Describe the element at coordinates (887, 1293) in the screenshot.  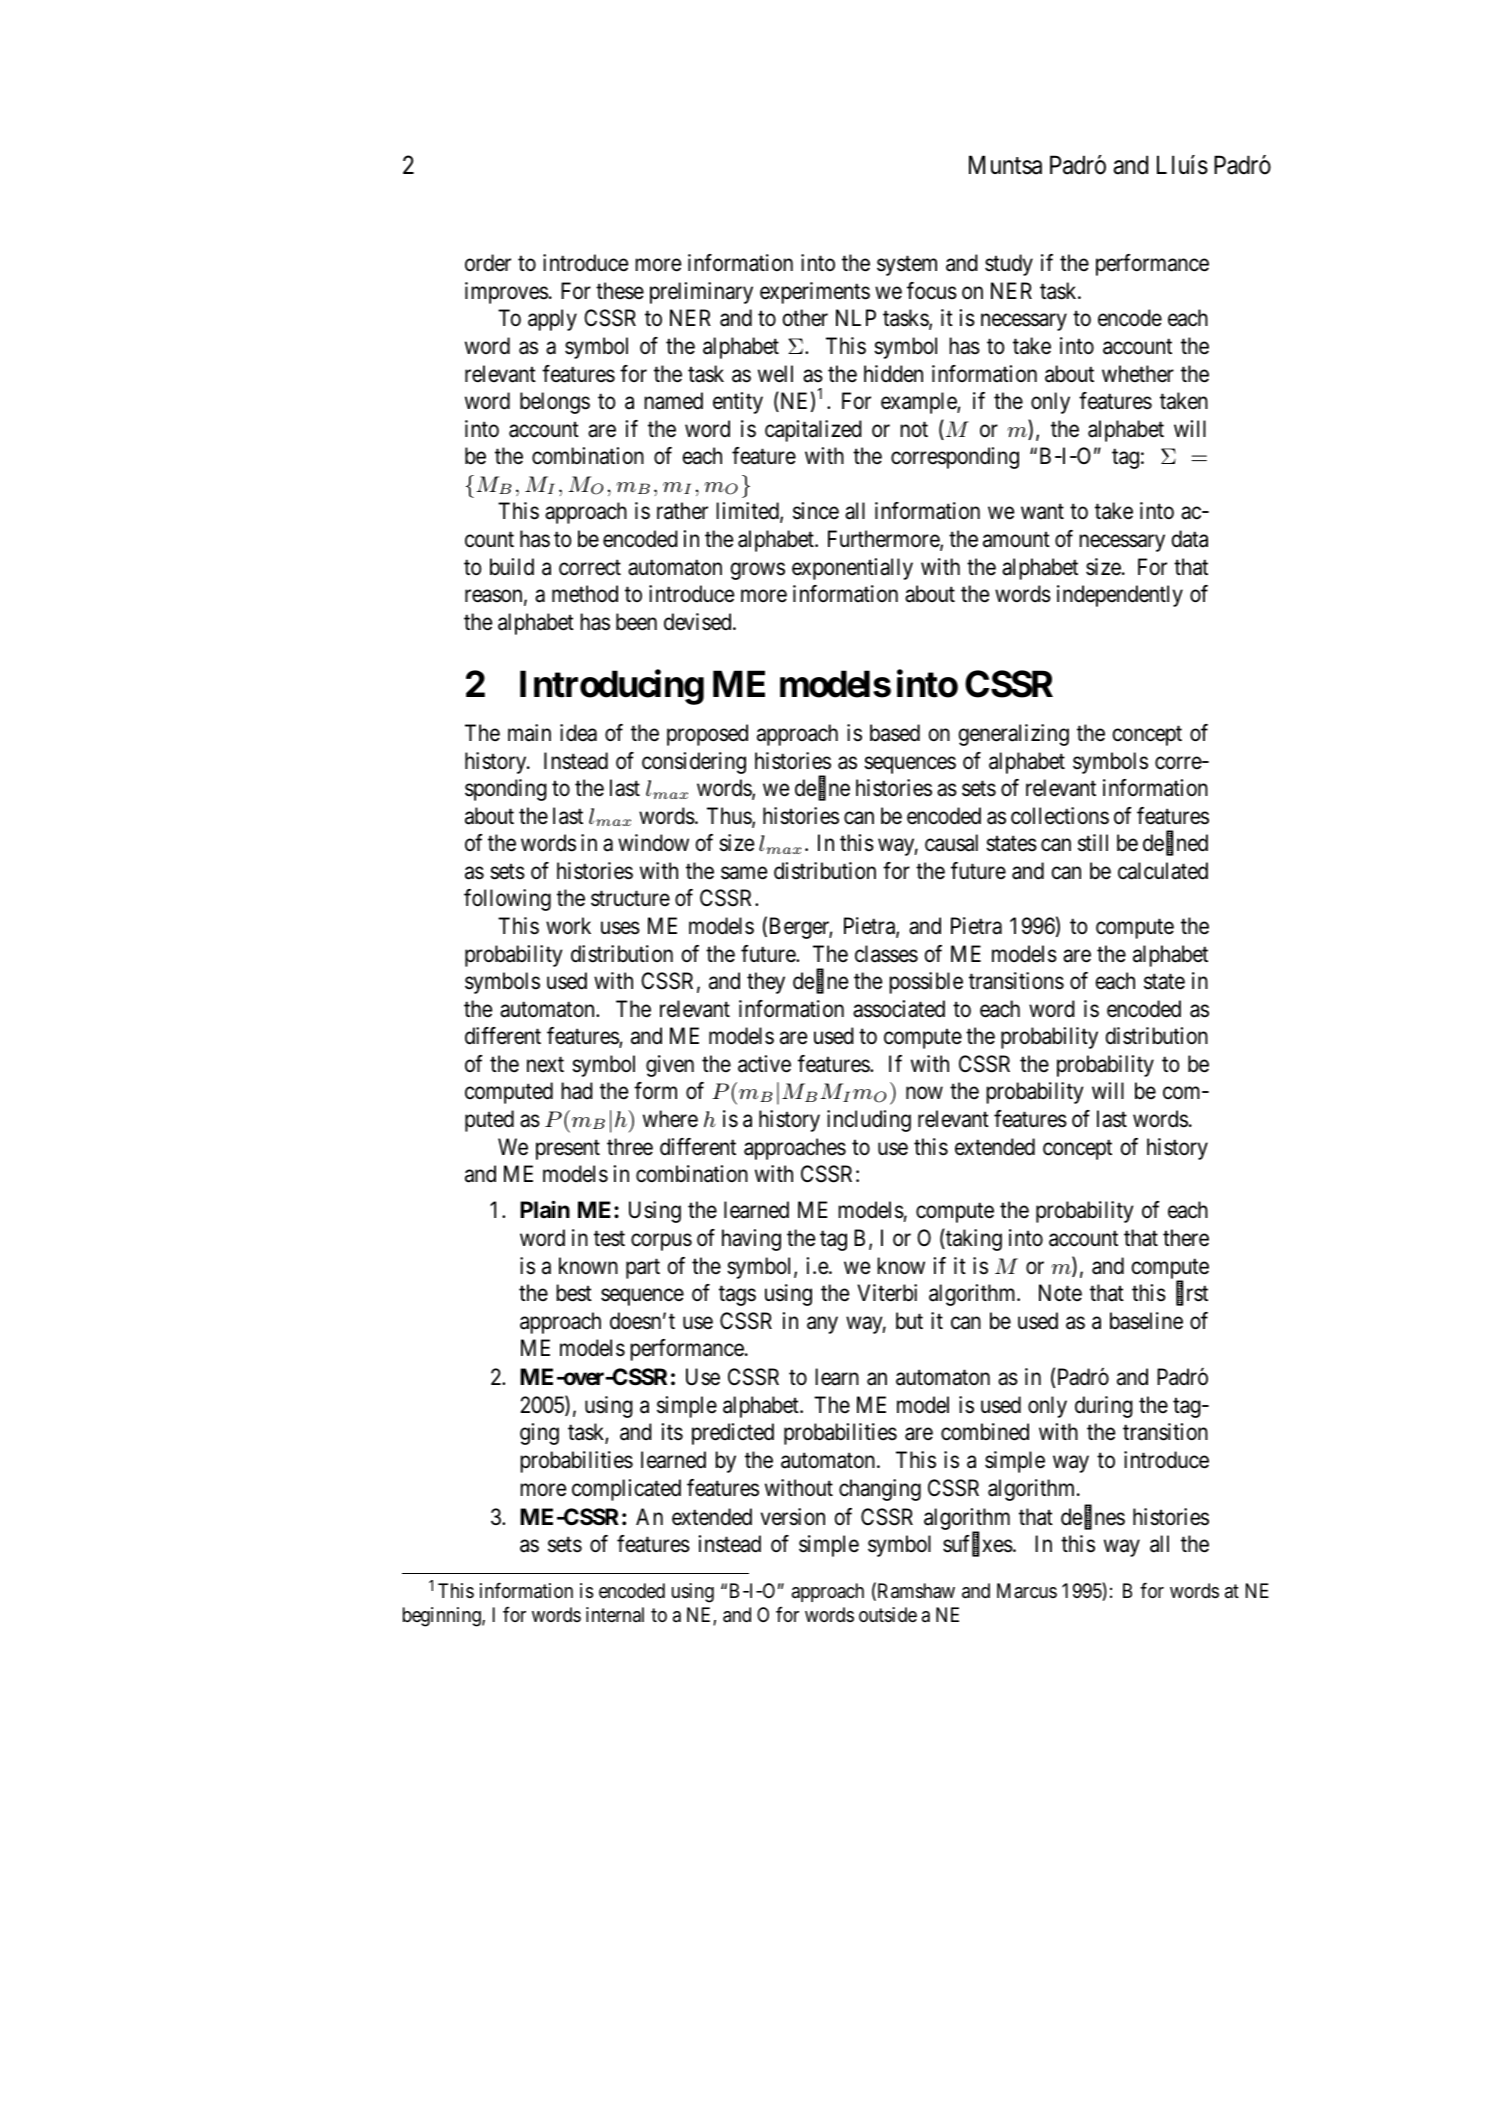
I see `Viterbi` at that location.
